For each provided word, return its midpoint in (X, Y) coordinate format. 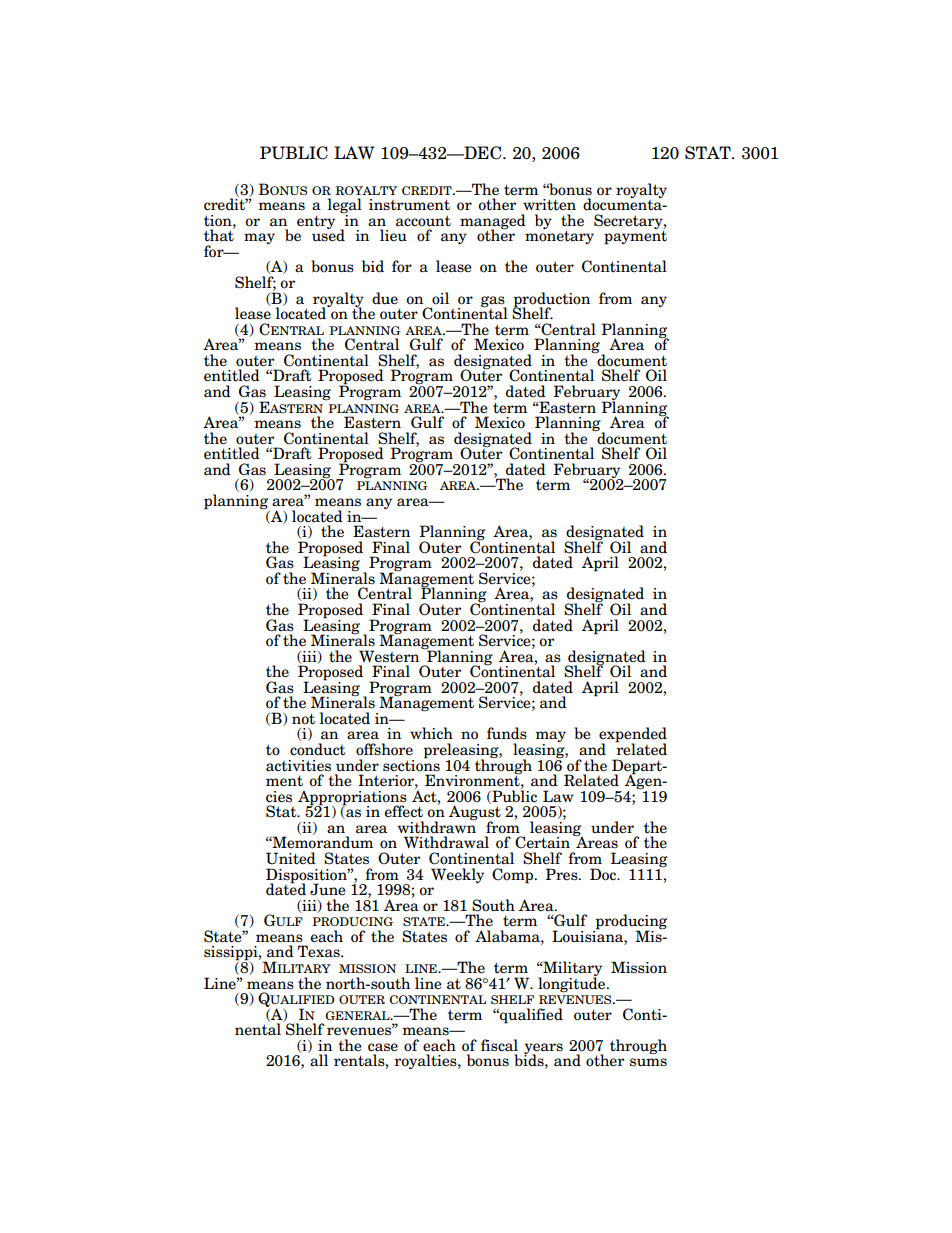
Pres (562, 874)
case (383, 1047)
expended (633, 736)
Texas (320, 951)
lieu (393, 235)
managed (493, 222)
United (291, 858)
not (303, 719)
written (549, 205)
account (423, 221)
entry (316, 222)
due (385, 298)
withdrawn (437, 826)
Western (390, 655)
